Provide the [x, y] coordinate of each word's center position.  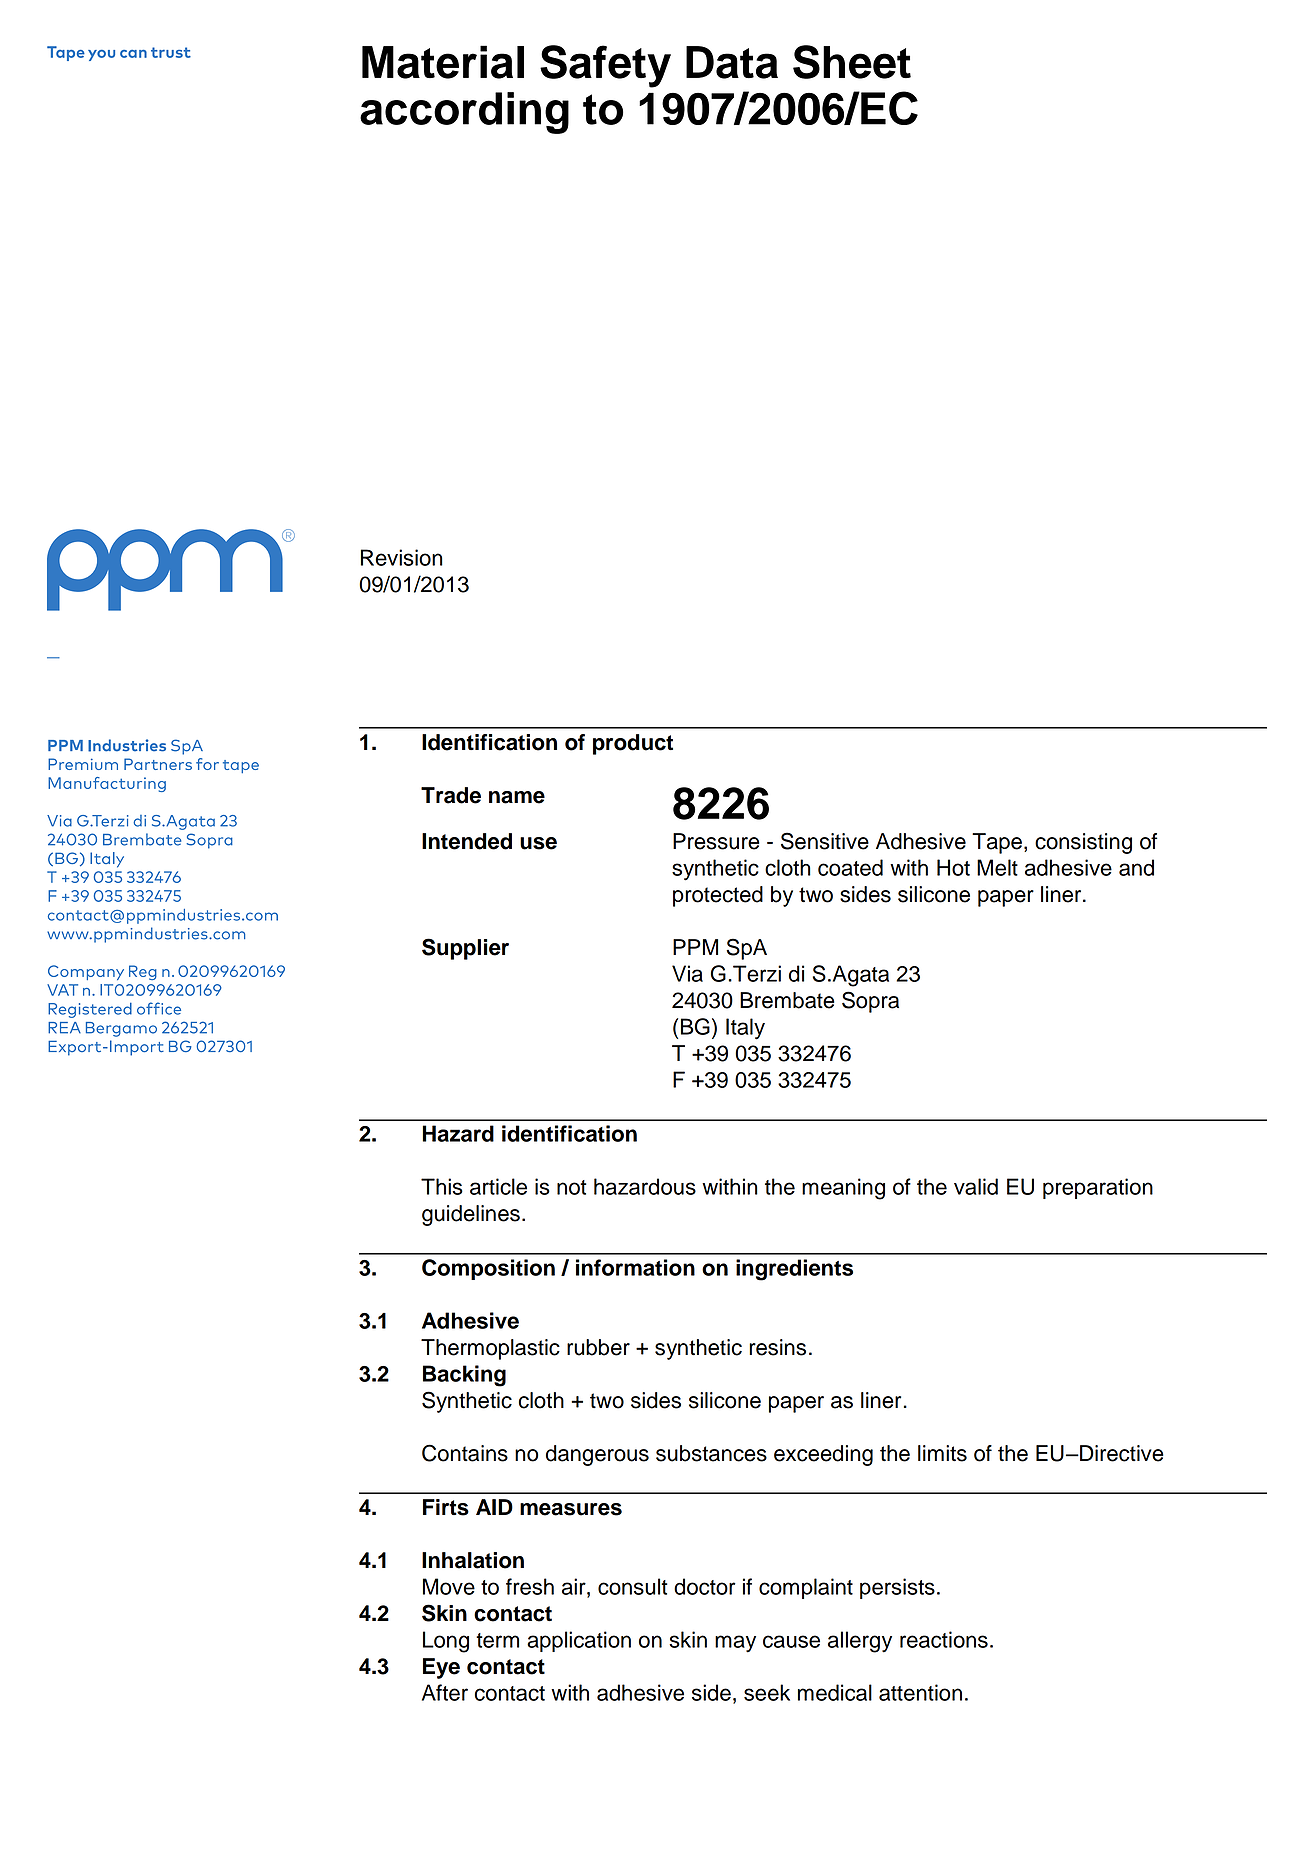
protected [718, 896]
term [497, 1640]
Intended [467, 841]
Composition [488, 1269]
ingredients [794, 1270]
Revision [402, 557]
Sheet [852, 62]
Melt [997, 867]
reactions [944, 1639]
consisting [1083, 843]
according [464, 113]
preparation [1098, 1188]
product [633, 744]
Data [732, 62]
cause [791, 1641]
